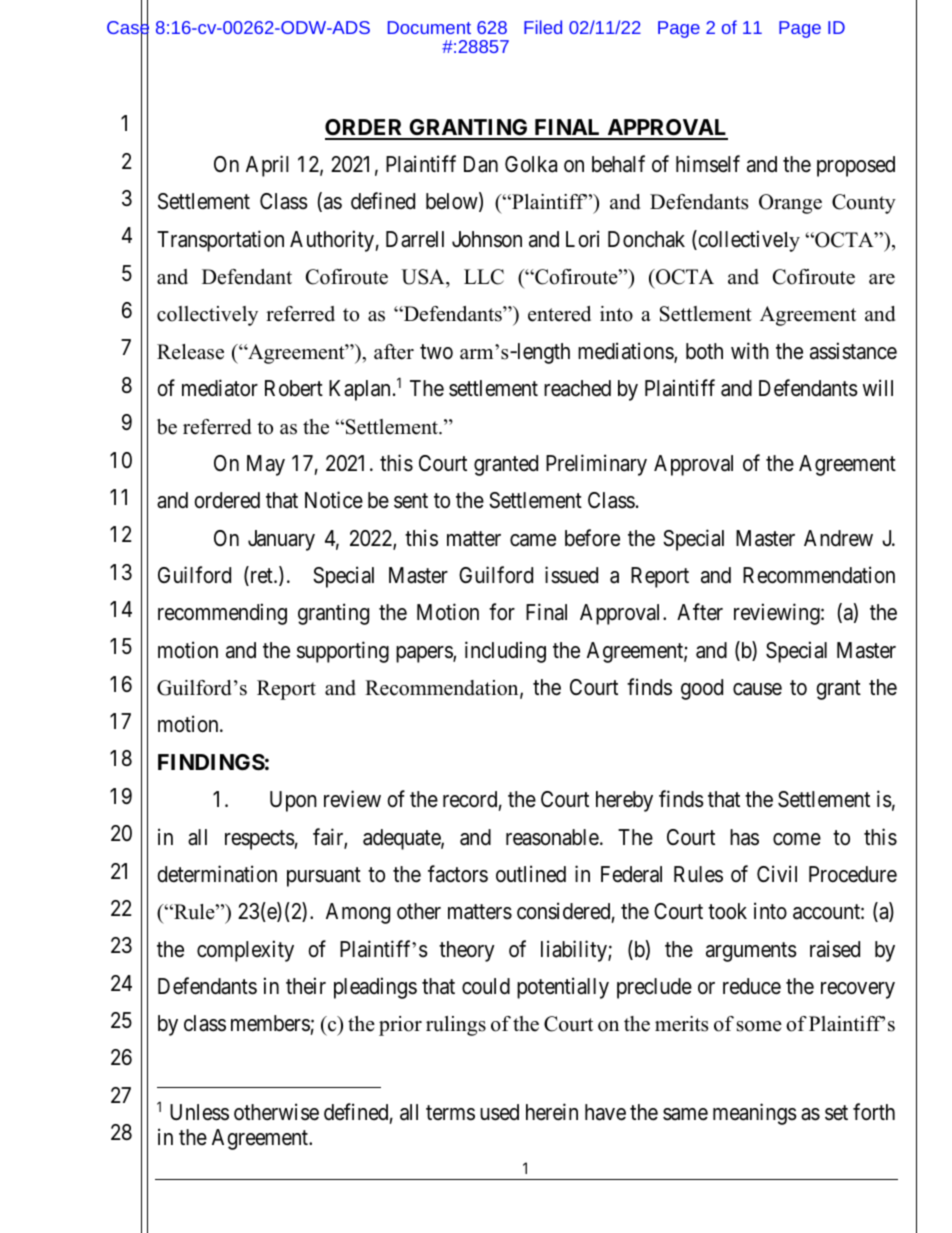 The width and height of the page is (952, 1233). I want to click on with, so click(750, 350).
